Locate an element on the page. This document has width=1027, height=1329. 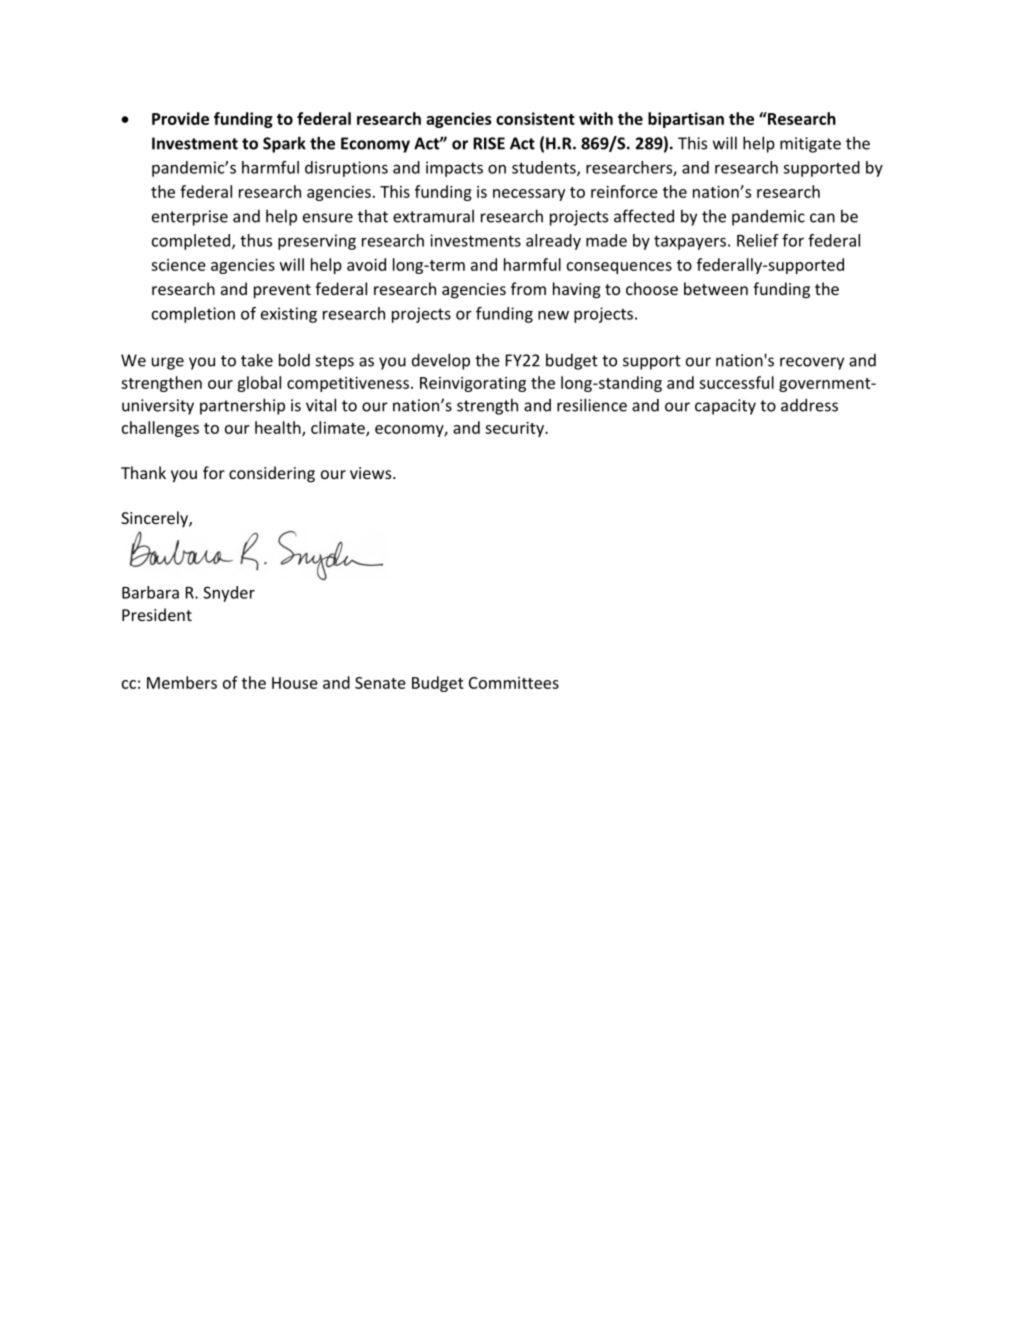
Provide is located at coordinates (180, 118).
